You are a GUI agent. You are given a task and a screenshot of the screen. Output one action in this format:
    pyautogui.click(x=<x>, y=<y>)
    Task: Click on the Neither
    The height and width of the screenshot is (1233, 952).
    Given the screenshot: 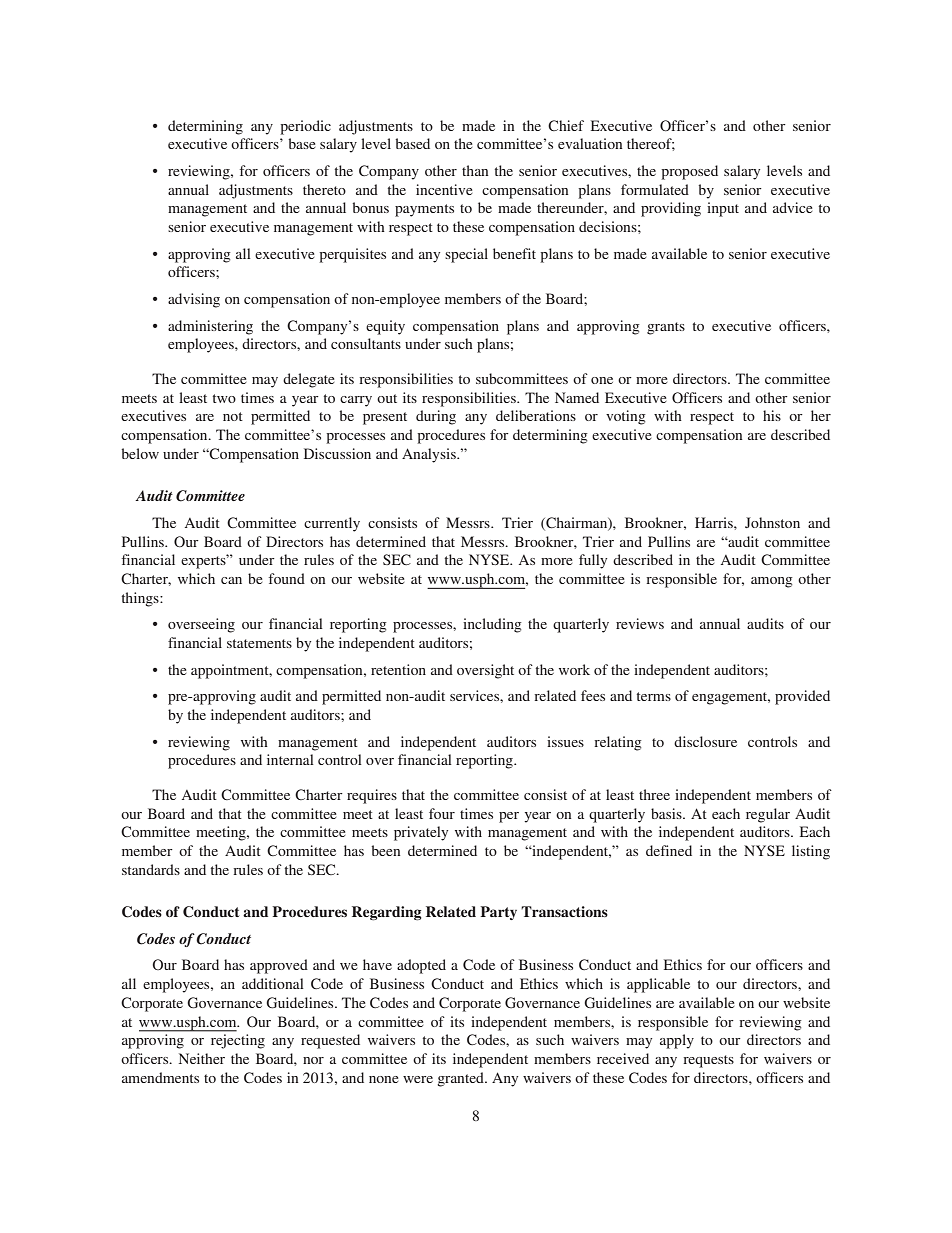 What is the action you would take?
    pyautogui.click(x=202, y=1058)
